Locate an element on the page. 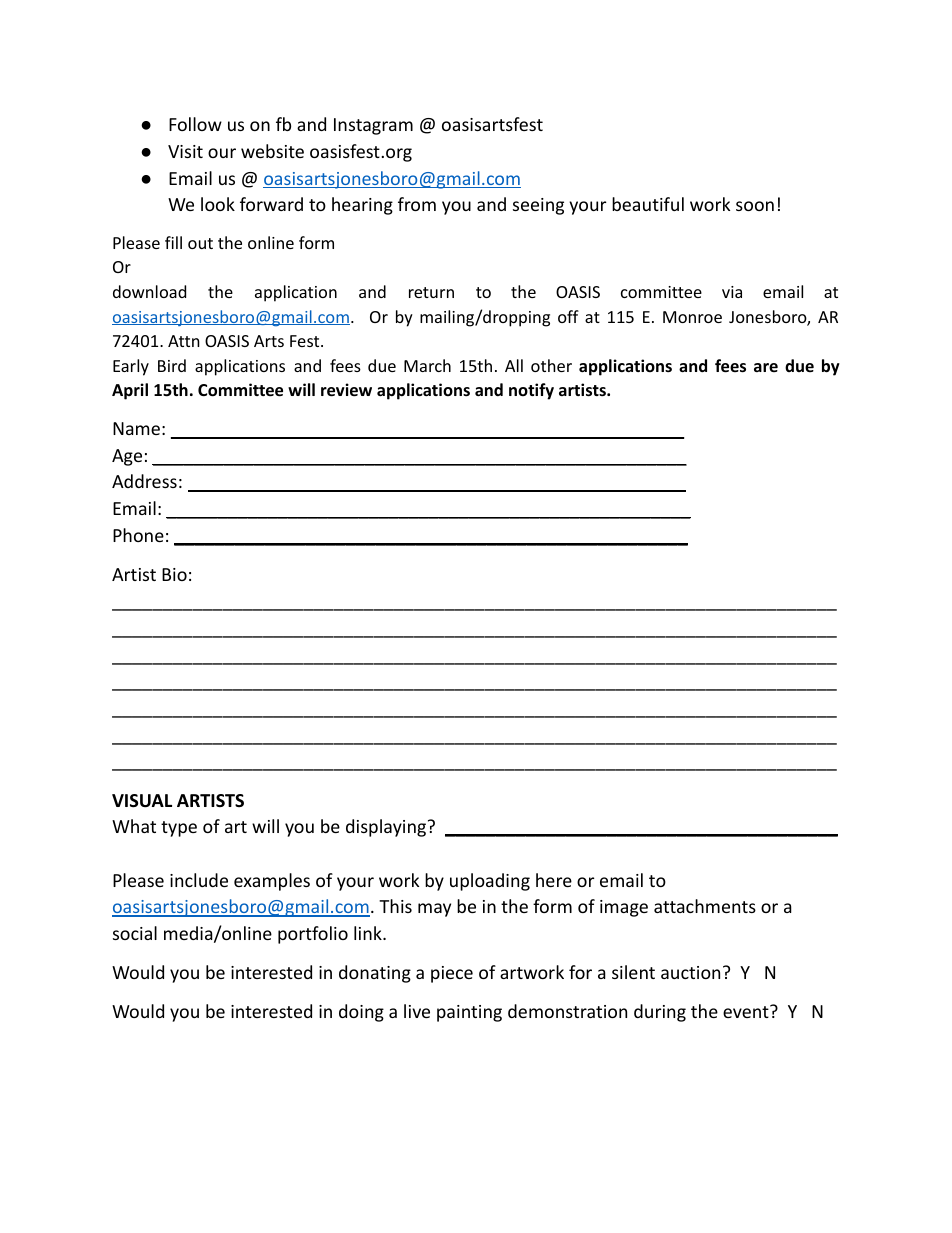 This page has height=1233, width=952. piece is located at coordinates (452, 974).
